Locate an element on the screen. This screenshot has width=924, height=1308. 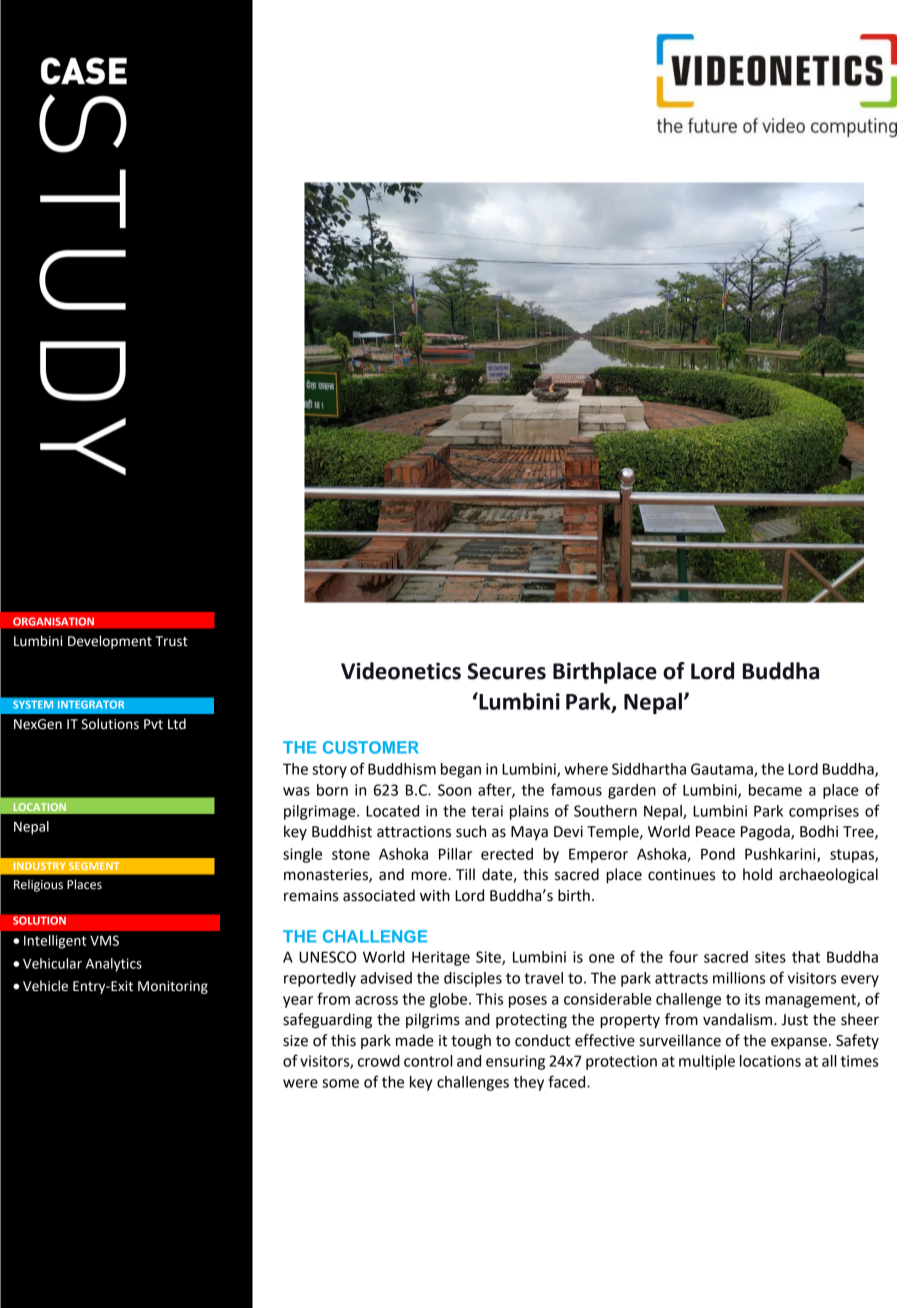
Gautama is located at coordinates (723, 770).
